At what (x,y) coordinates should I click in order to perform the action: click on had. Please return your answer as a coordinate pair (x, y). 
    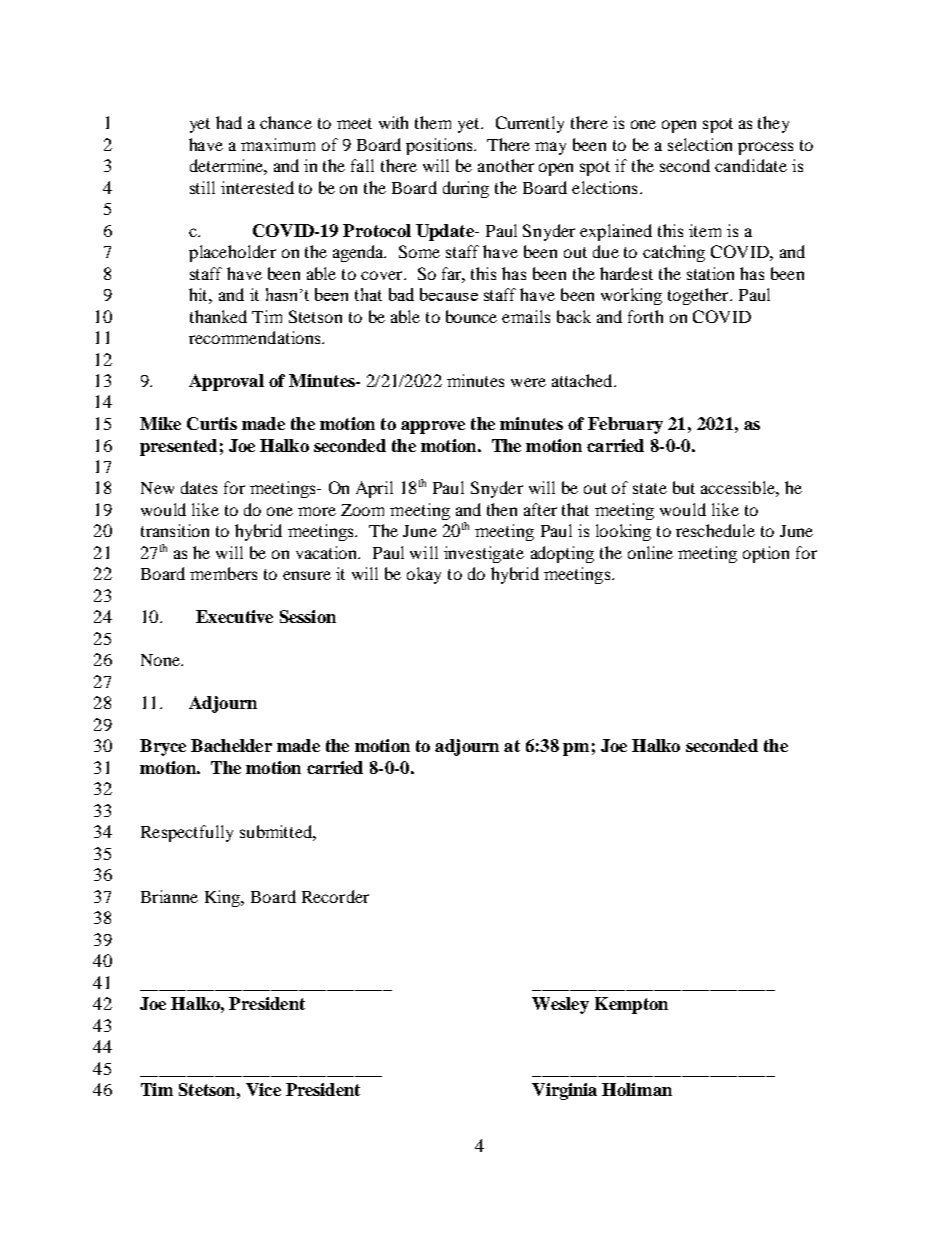
    Looking at the image, I should click on (229, 122).
